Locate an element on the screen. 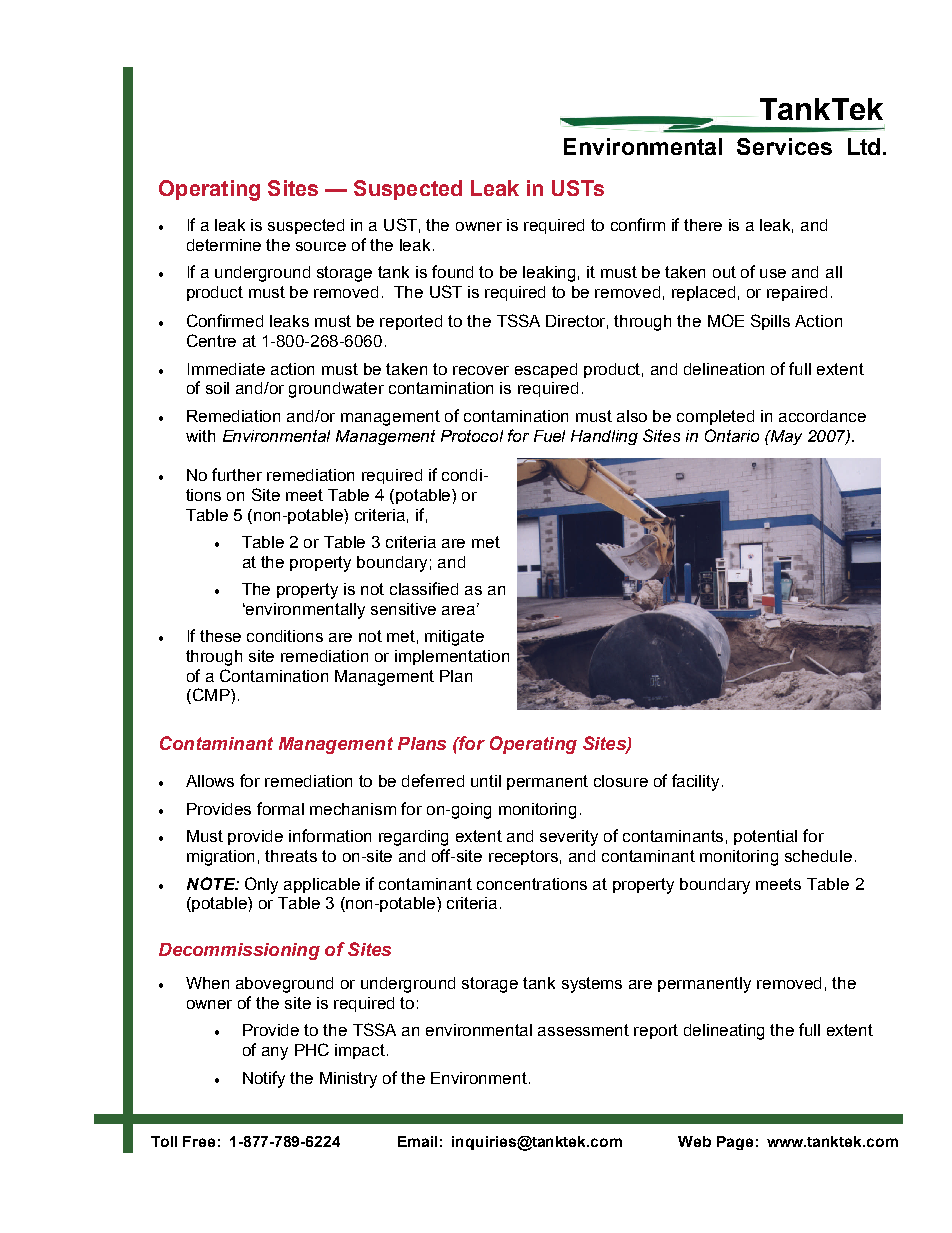 Image resolution: width=952 pixels, height=1233 pixels. schedule is located at coordinates (818, 856).
